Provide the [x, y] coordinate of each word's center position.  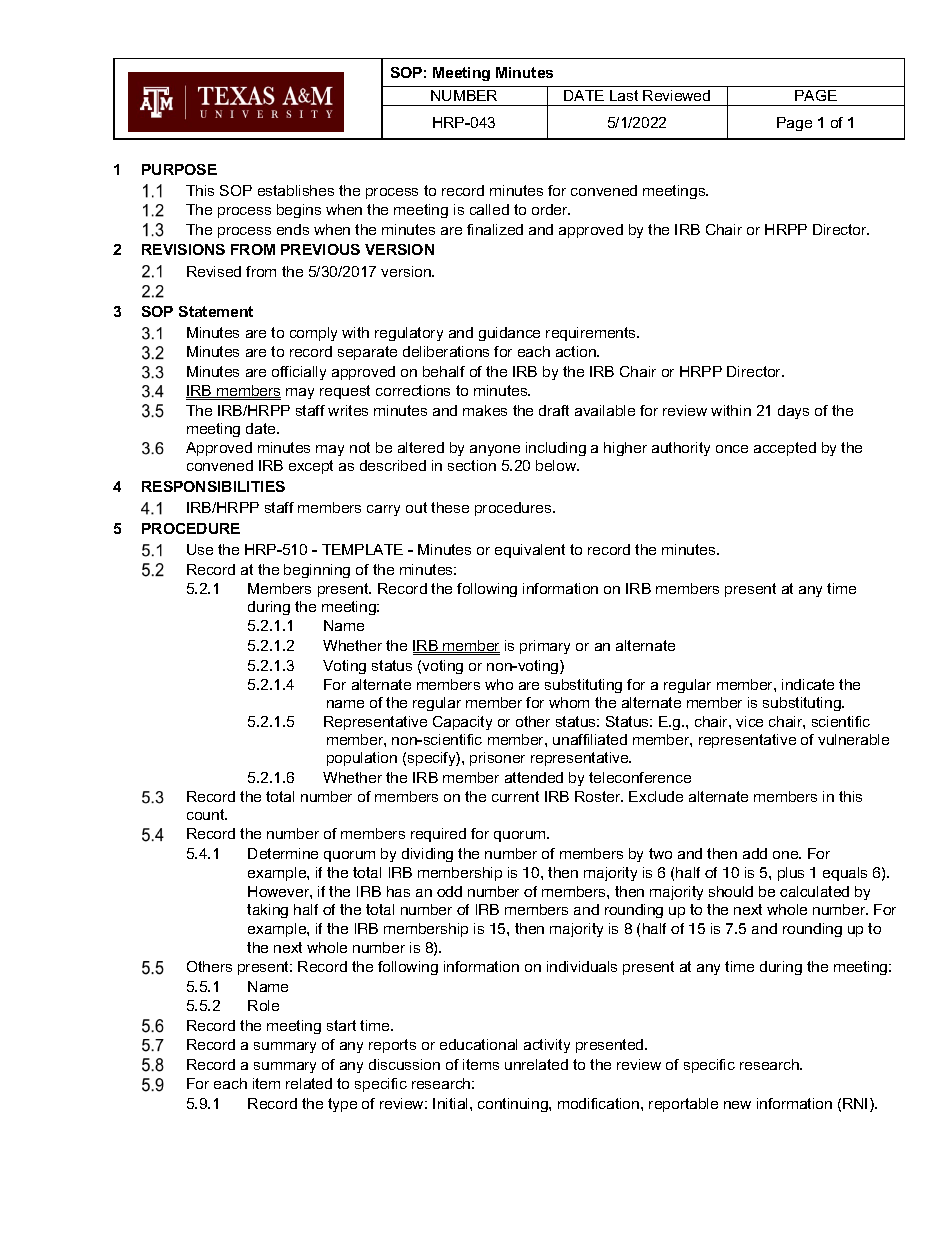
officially [299, 373]
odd [449, 891]
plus [791, 874]
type [342, 1105]
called [489, 209]
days [793, 412]
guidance [509, 334]
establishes [296, 190]
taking [267, 911]
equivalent [530, 551]
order [551, 209]
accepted [785, 449]
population [362, 759]
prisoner [497, 759]
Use [200, 549]
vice [749, 721]
